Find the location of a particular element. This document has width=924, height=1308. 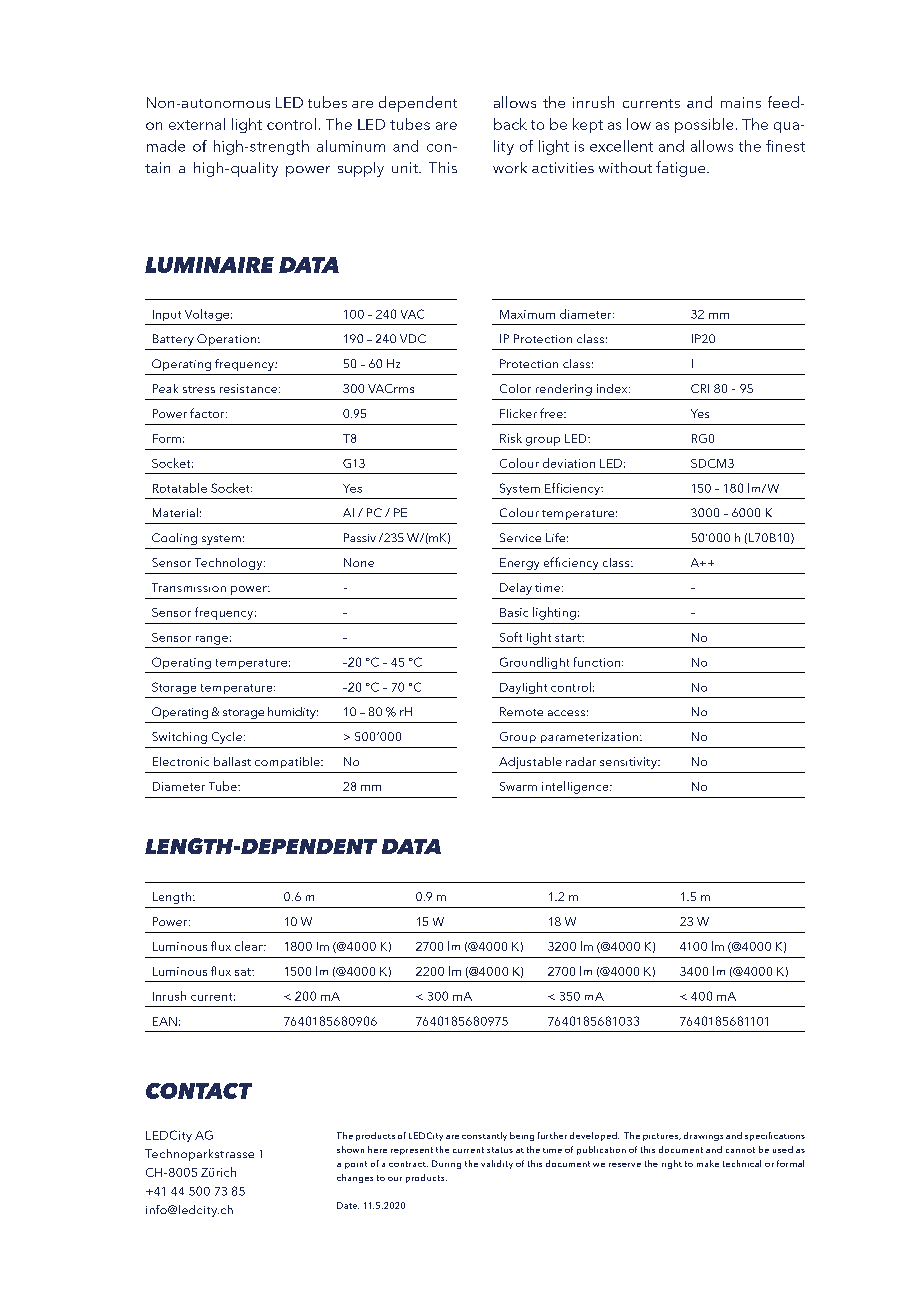

function is located at coordinates (598, 662).
